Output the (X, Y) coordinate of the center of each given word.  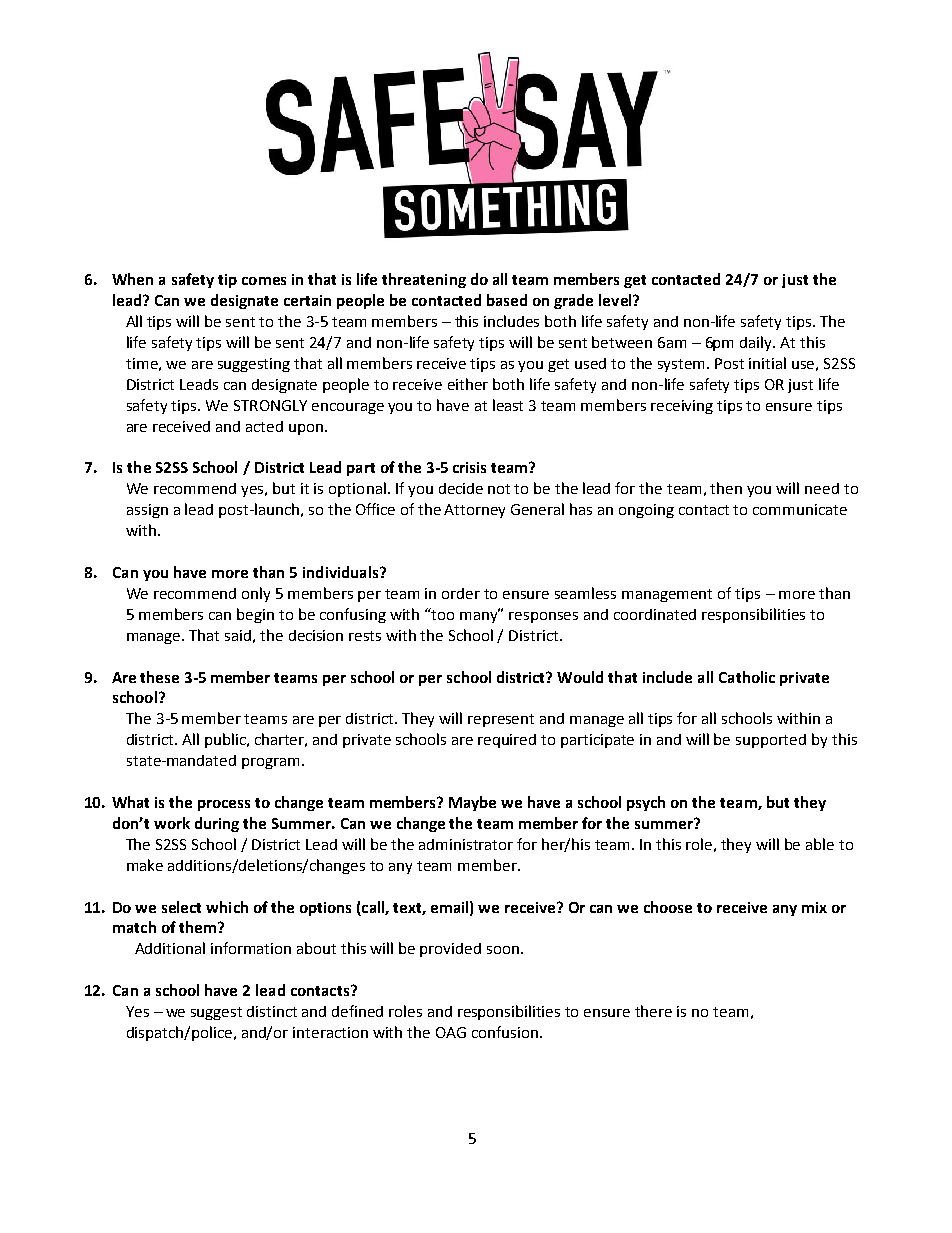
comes (264, 281)
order (461, 593)
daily (757, 343)
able (820, 844)
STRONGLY (270, 405)
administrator (466, 844)
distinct (272, 1011)
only (256, 594)
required (507, 741)
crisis (469, 467)
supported (771, 741)
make (145, 865)
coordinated (655, 614)
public (226, 740)
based (507, 300)
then (726, 488)
